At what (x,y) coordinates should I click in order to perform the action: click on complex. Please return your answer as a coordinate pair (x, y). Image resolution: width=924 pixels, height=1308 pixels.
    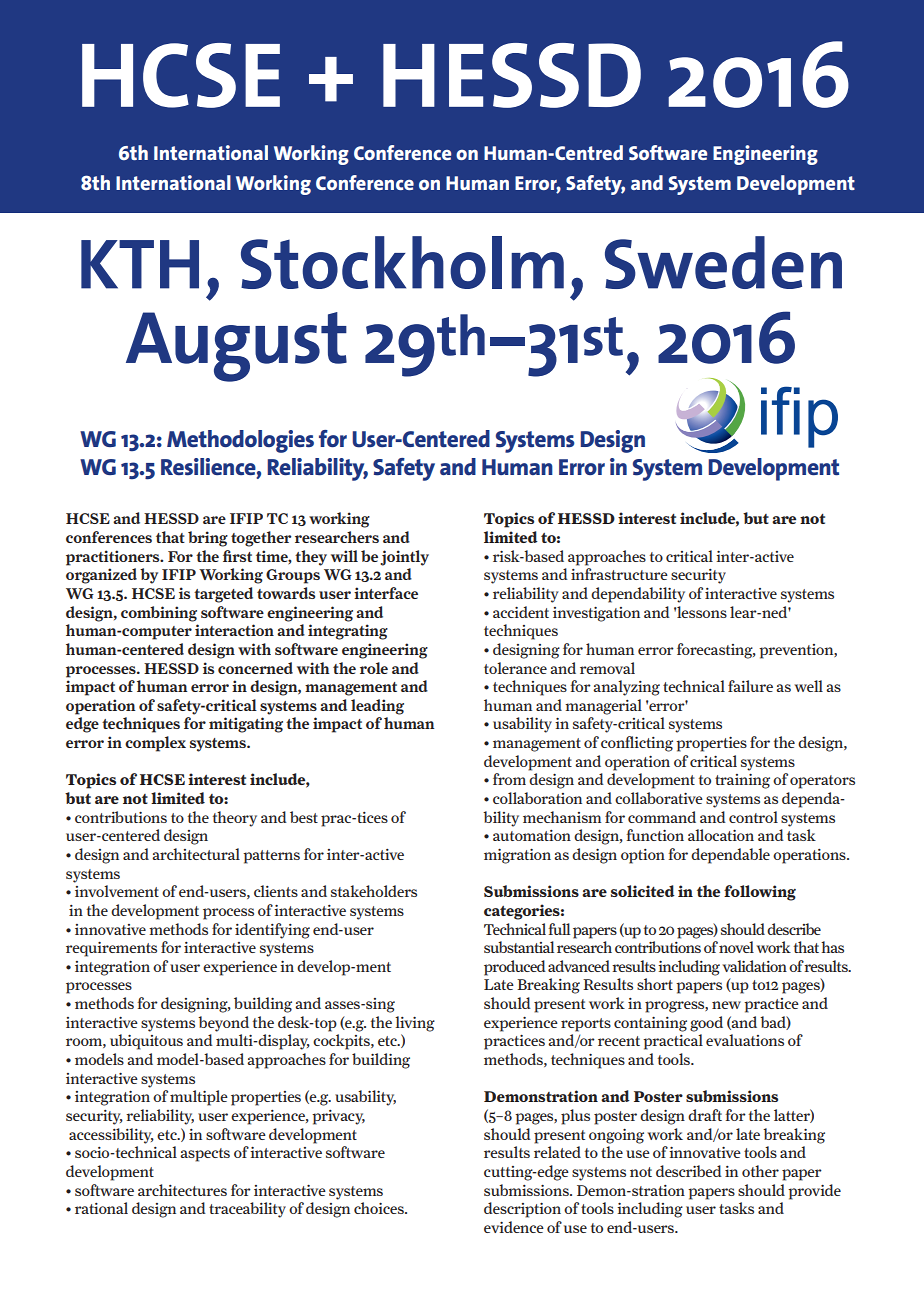
    Looking at the image, I should click on (155, 744).
